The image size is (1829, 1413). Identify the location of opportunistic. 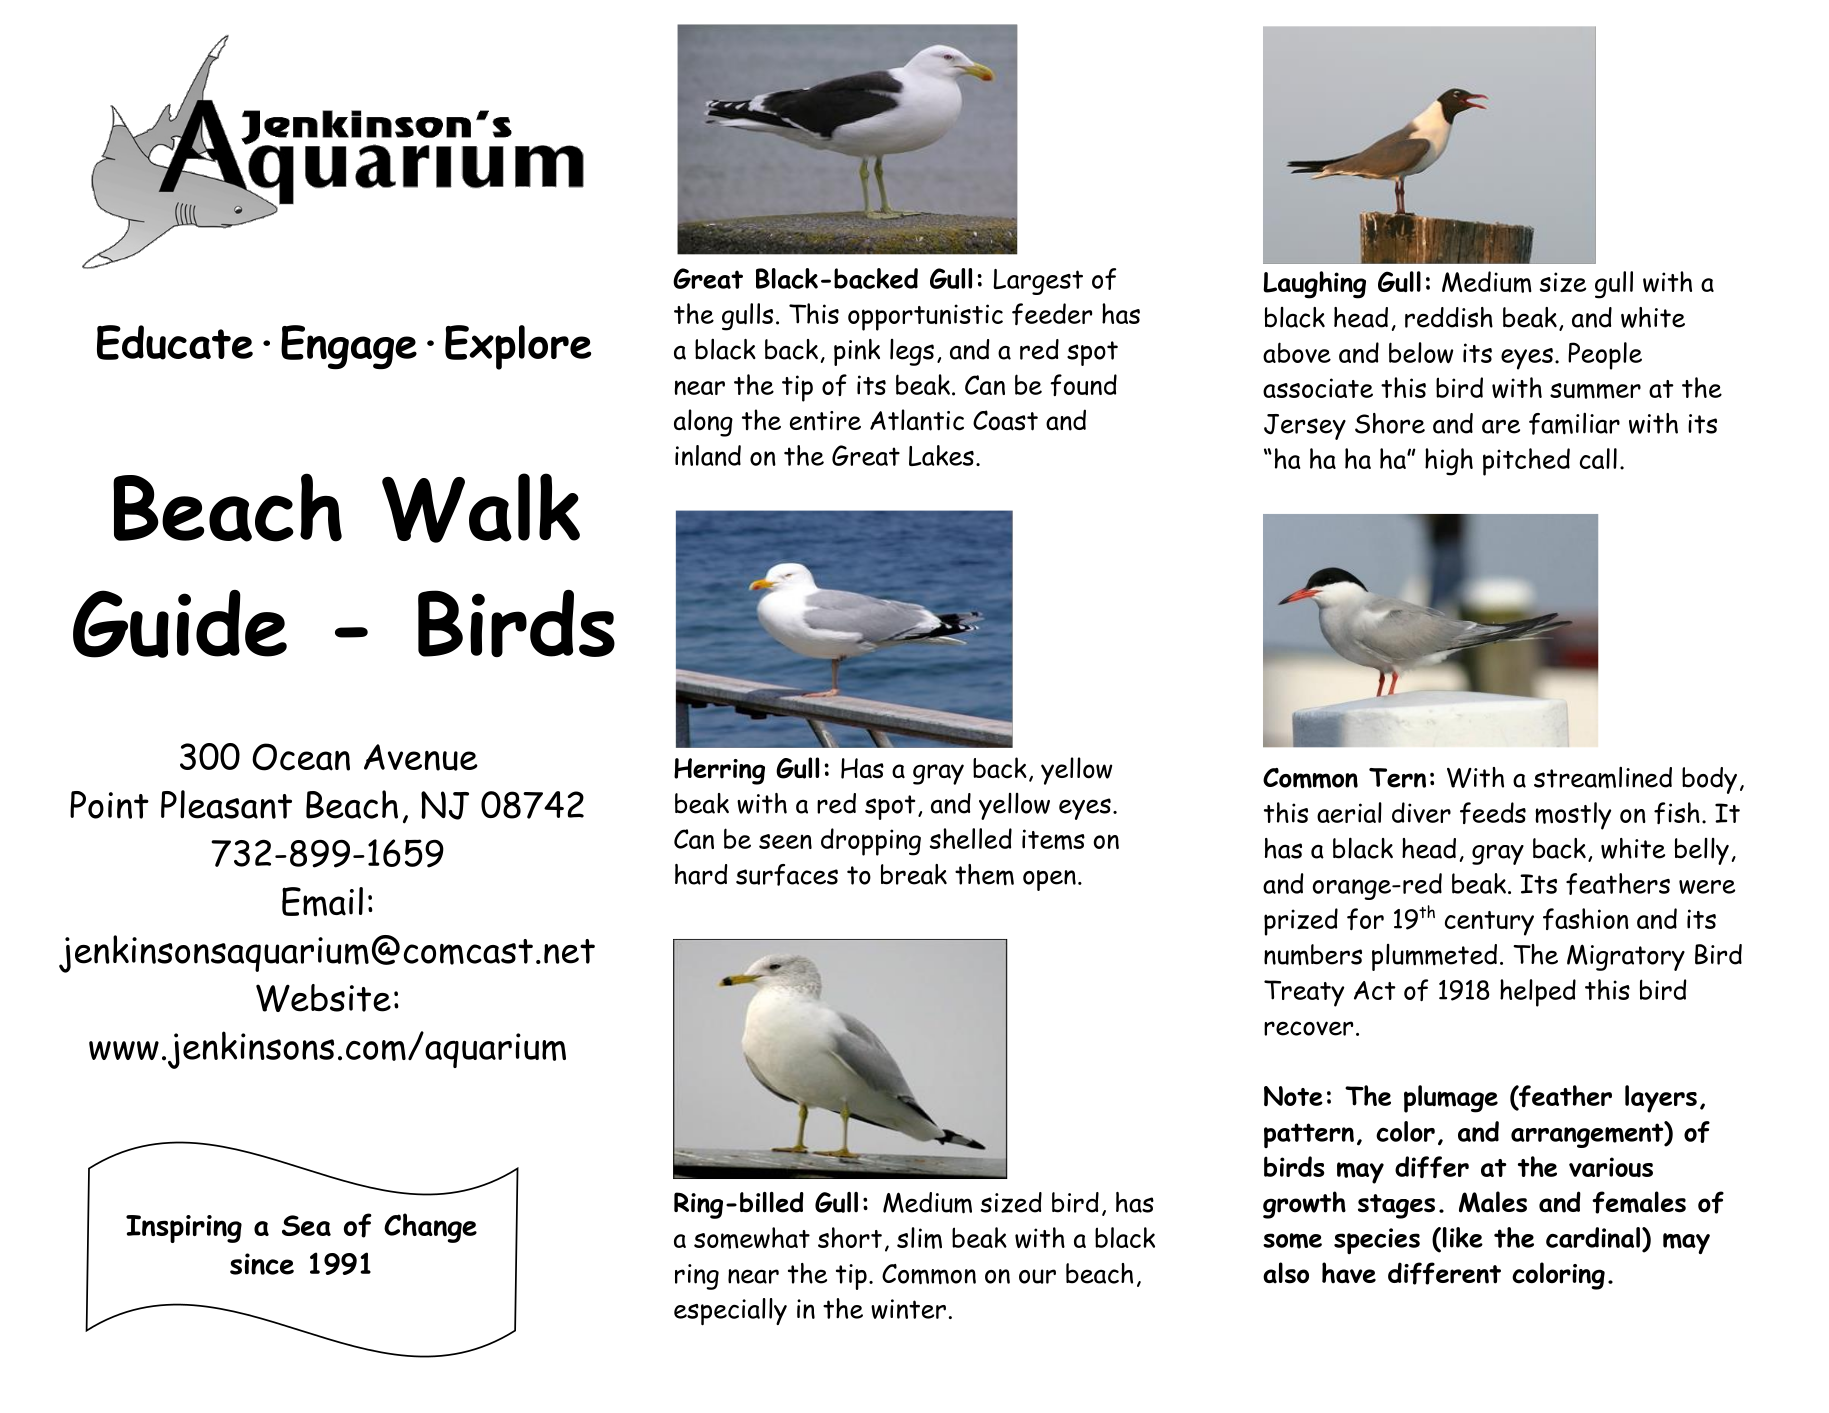
(925, 317).
